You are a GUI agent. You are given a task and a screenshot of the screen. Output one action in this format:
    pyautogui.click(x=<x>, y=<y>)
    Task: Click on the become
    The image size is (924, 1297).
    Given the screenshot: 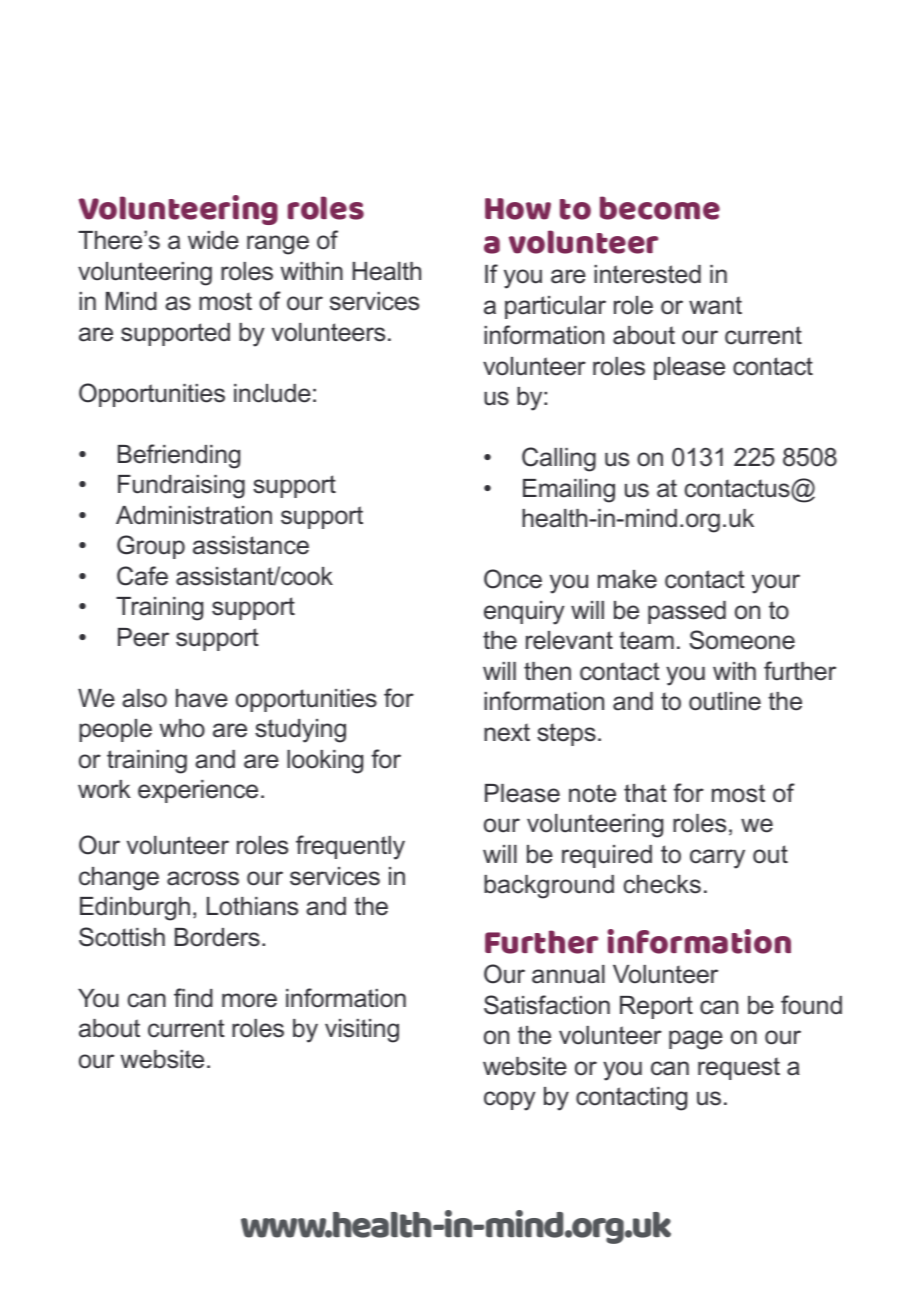 What is the action you would take?
    pyautogui.click(x=660, y=208)
